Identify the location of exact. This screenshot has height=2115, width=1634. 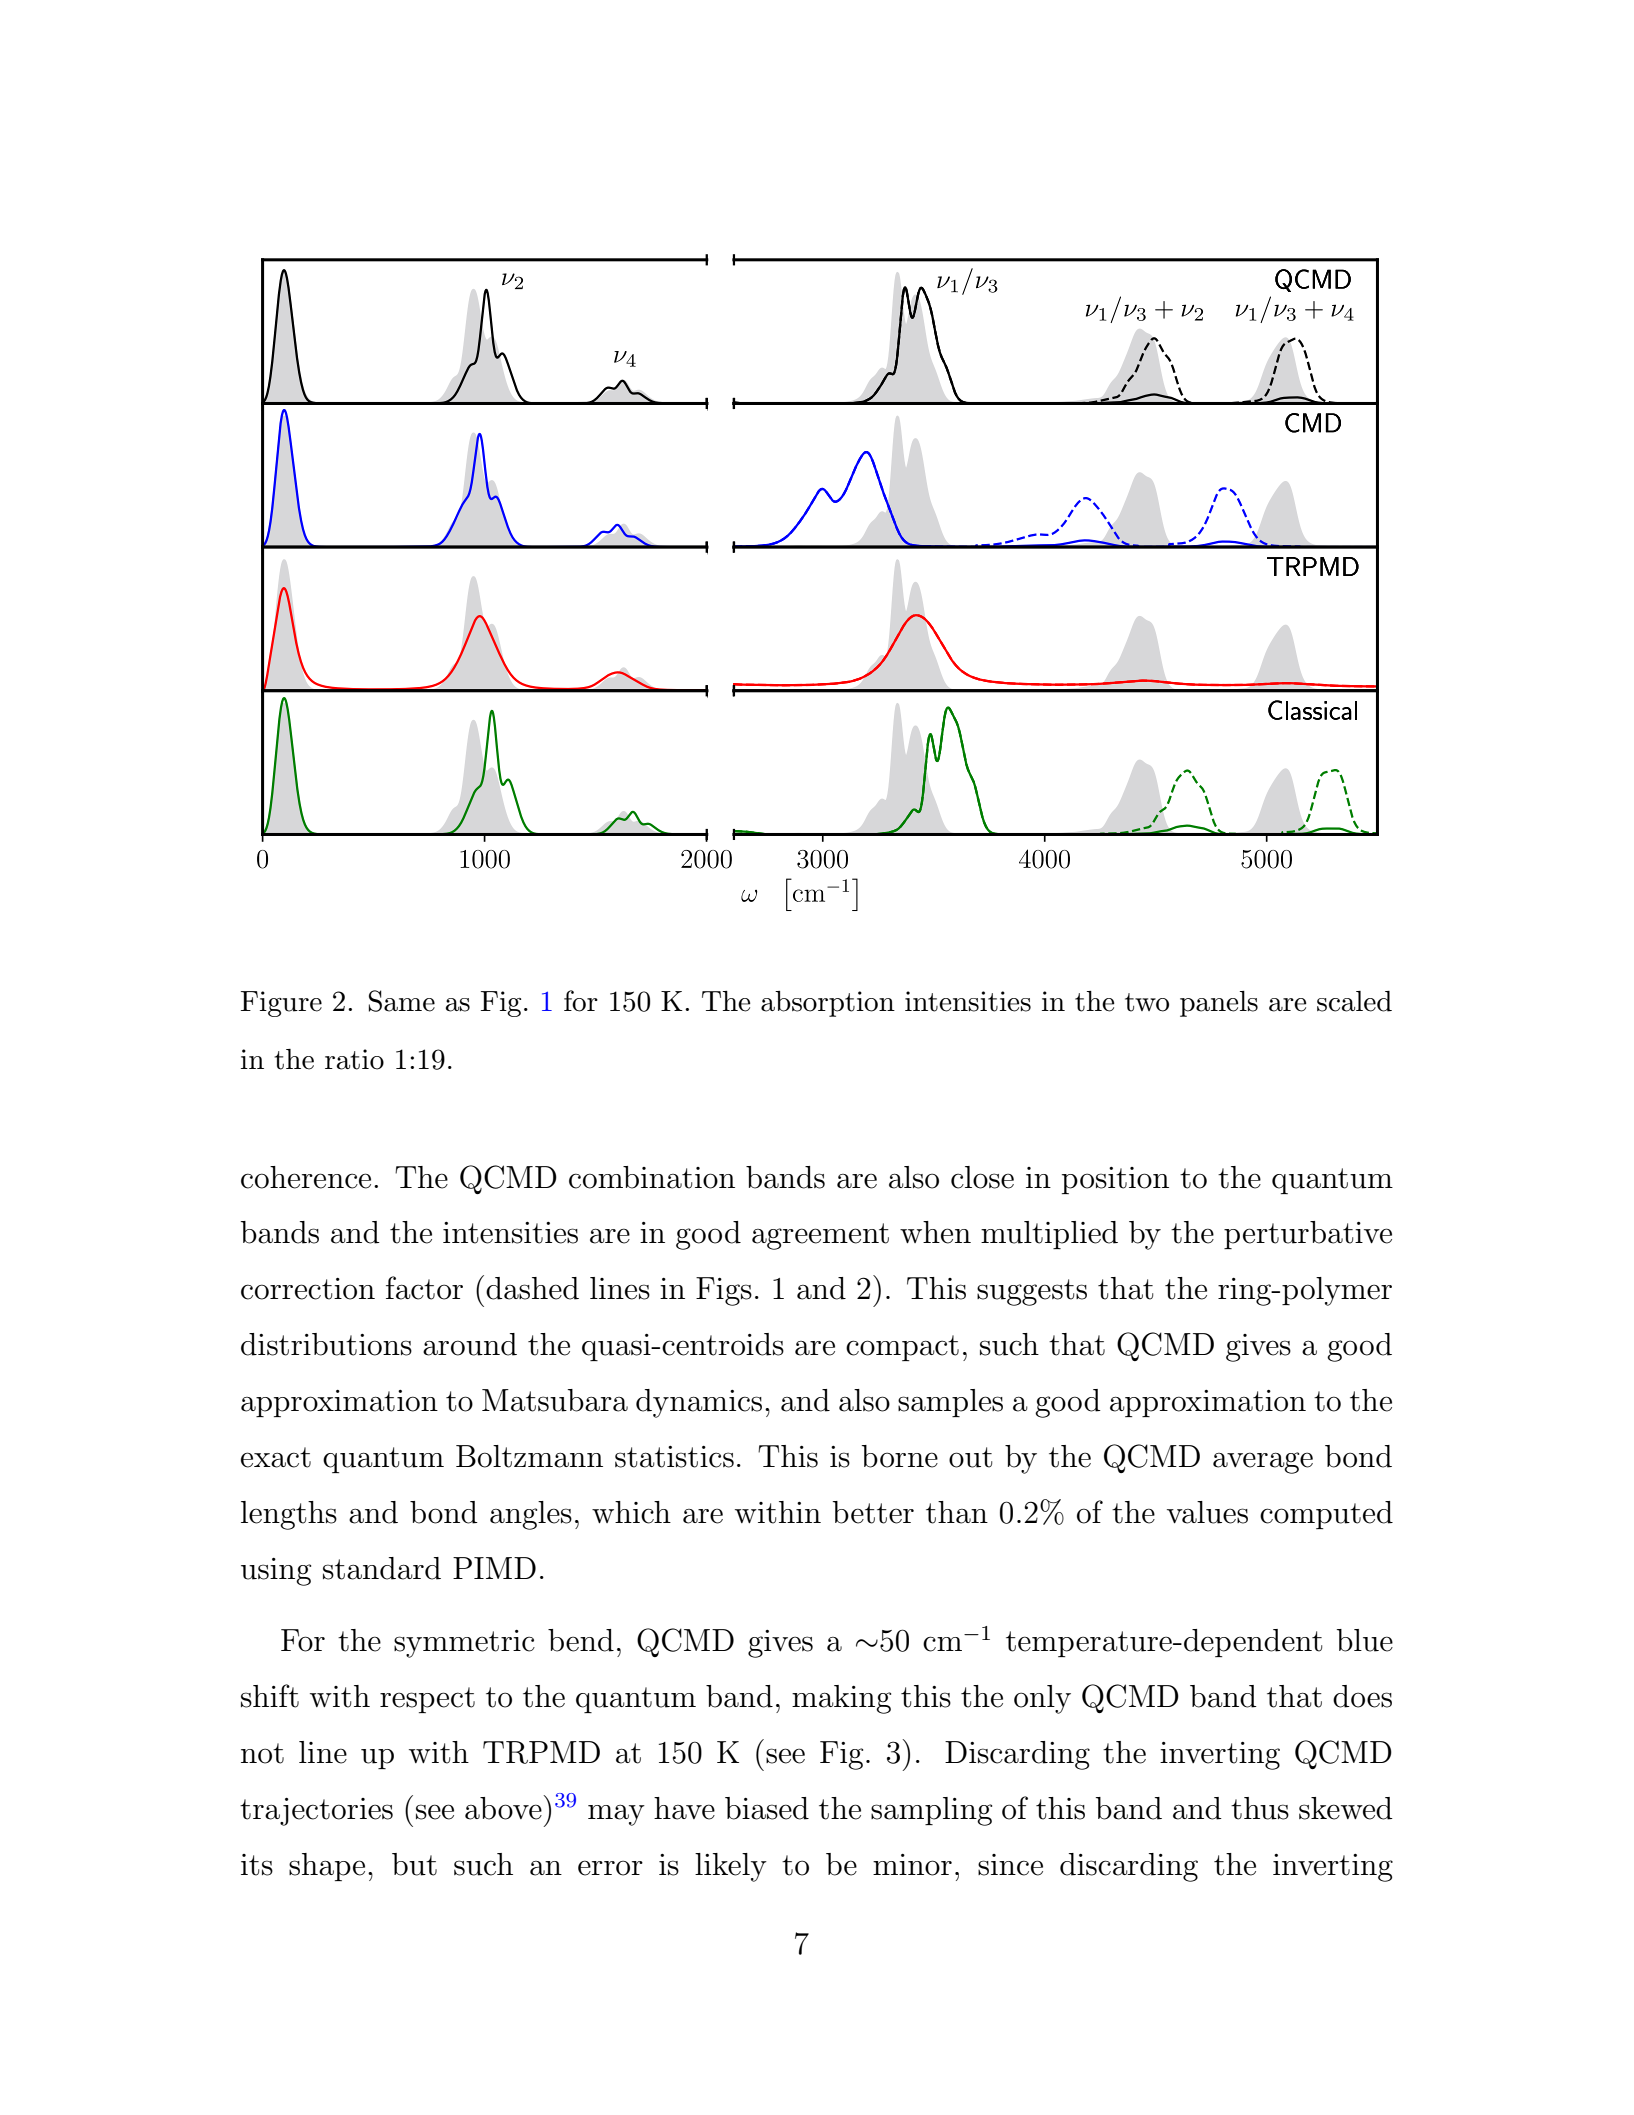
(276, 1457).
